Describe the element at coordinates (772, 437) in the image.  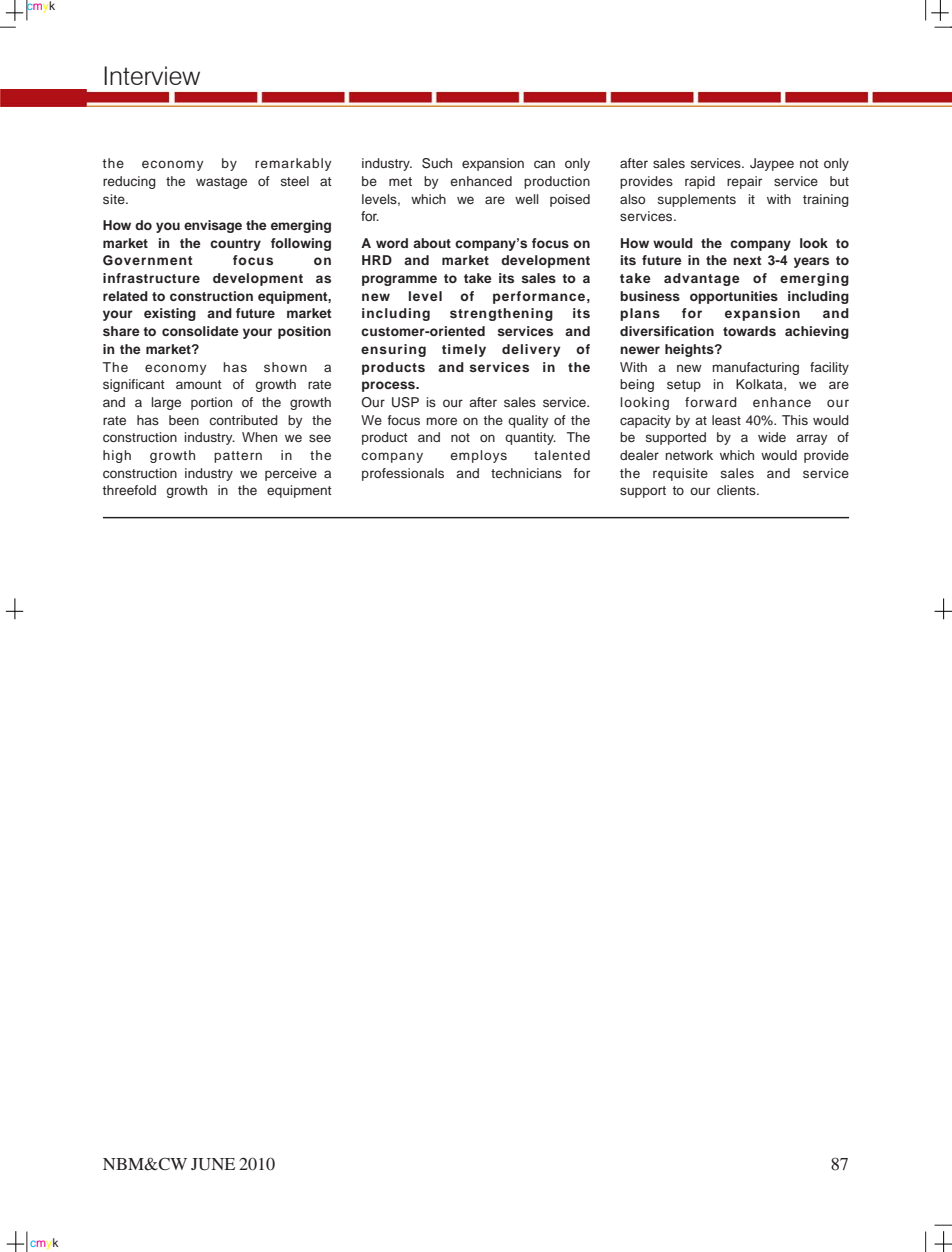
I see `wide` at that location.
